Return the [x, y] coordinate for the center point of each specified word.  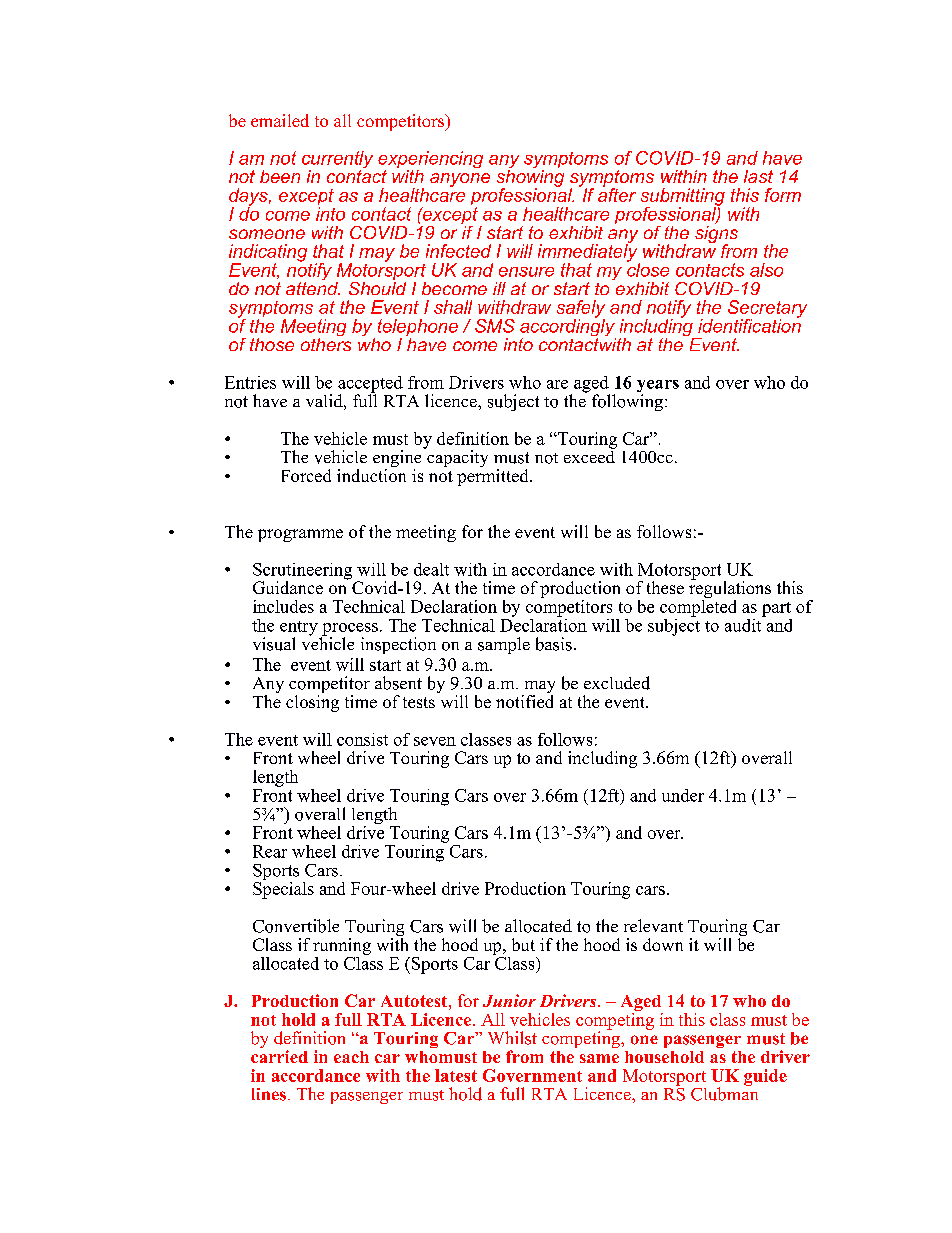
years [658, 387]
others [326, 343]
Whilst [512, 1038]
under [683, 795]
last [758, 176]
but [523, 944]
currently [337, 161]
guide [765, 1077]
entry [299, 629]
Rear [270, 851]
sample [504, 645]
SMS [495, 326]
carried [279, 1056]
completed [698, 607]
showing [530, 178]
